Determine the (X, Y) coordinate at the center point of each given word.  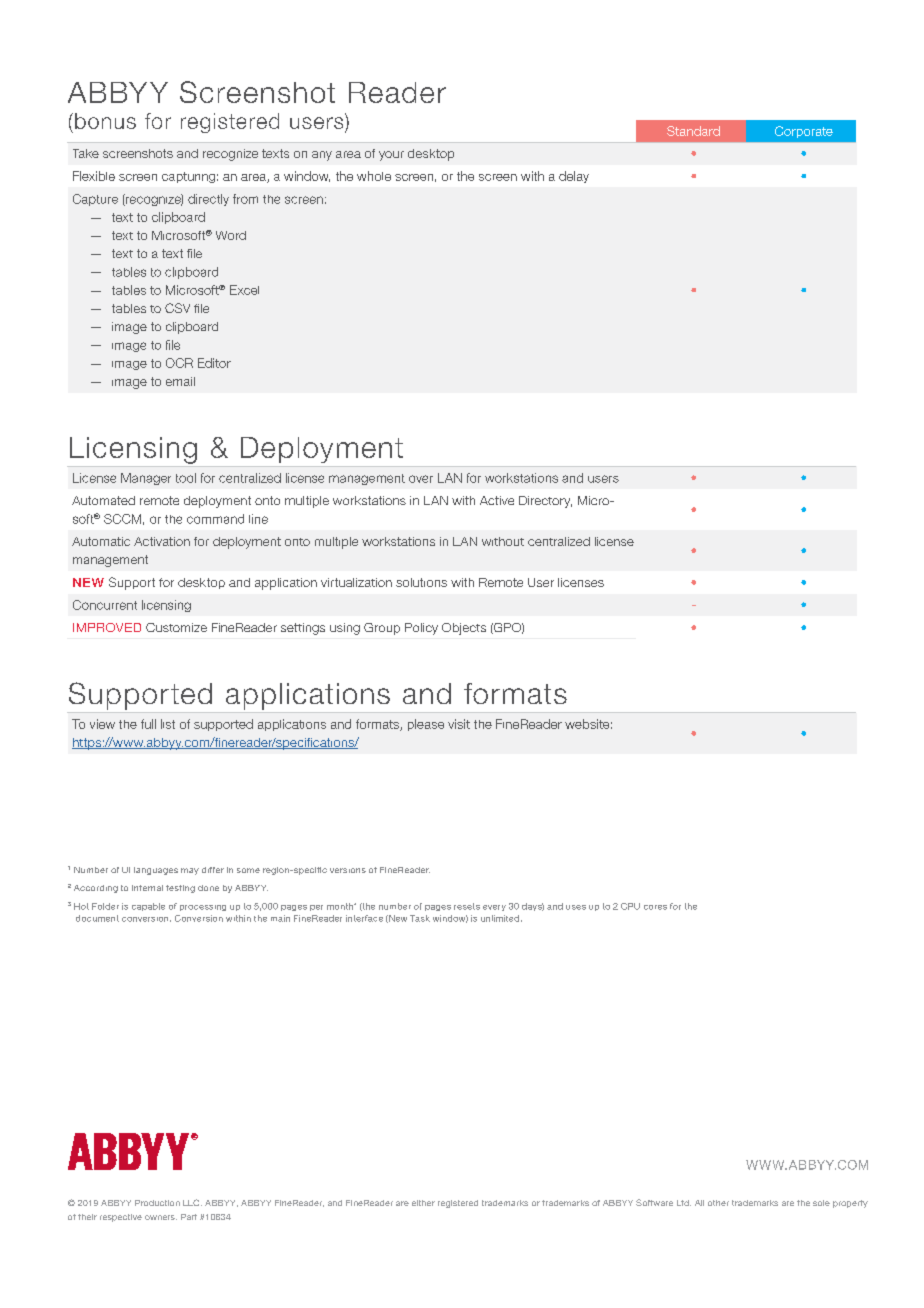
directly (208, 200)
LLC (192, 1202)
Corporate (804, 132)
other (718, 1203)
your (391, 156)
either (423, 1203)
